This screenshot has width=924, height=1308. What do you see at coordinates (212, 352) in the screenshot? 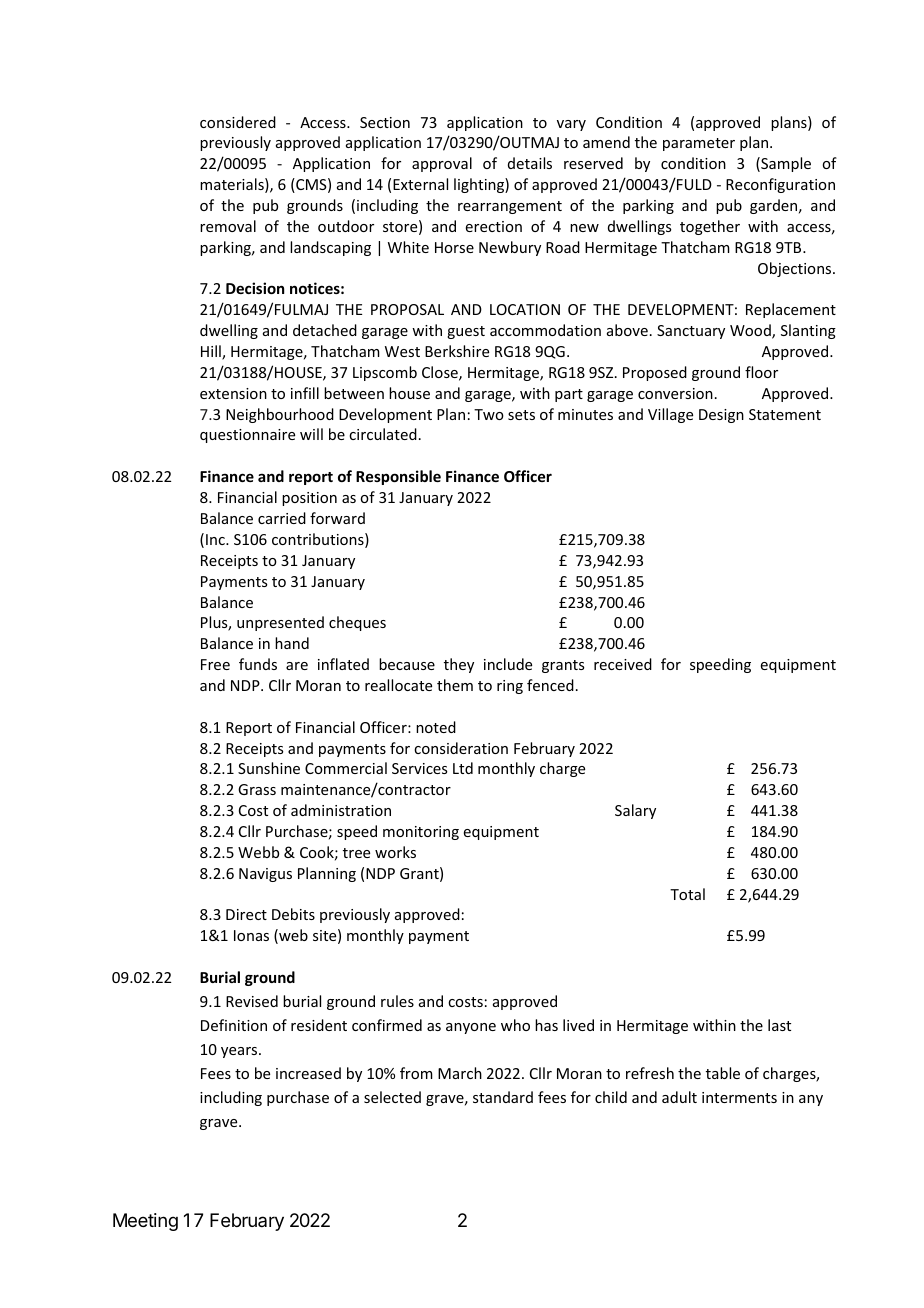
I see `Hill` at bounding box center [212, 352].
